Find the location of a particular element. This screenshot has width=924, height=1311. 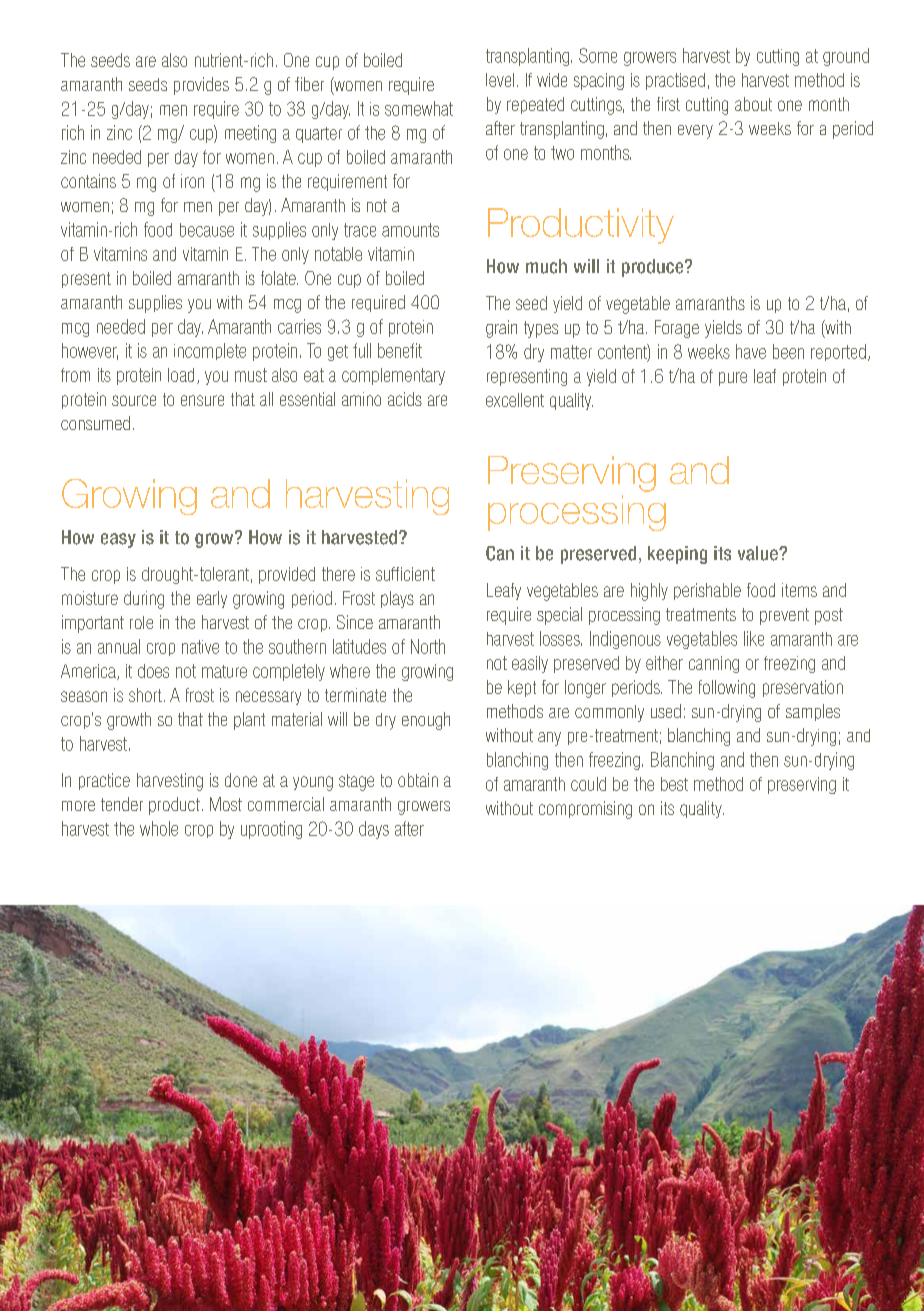

easy is located at coordinates (118, 540).
